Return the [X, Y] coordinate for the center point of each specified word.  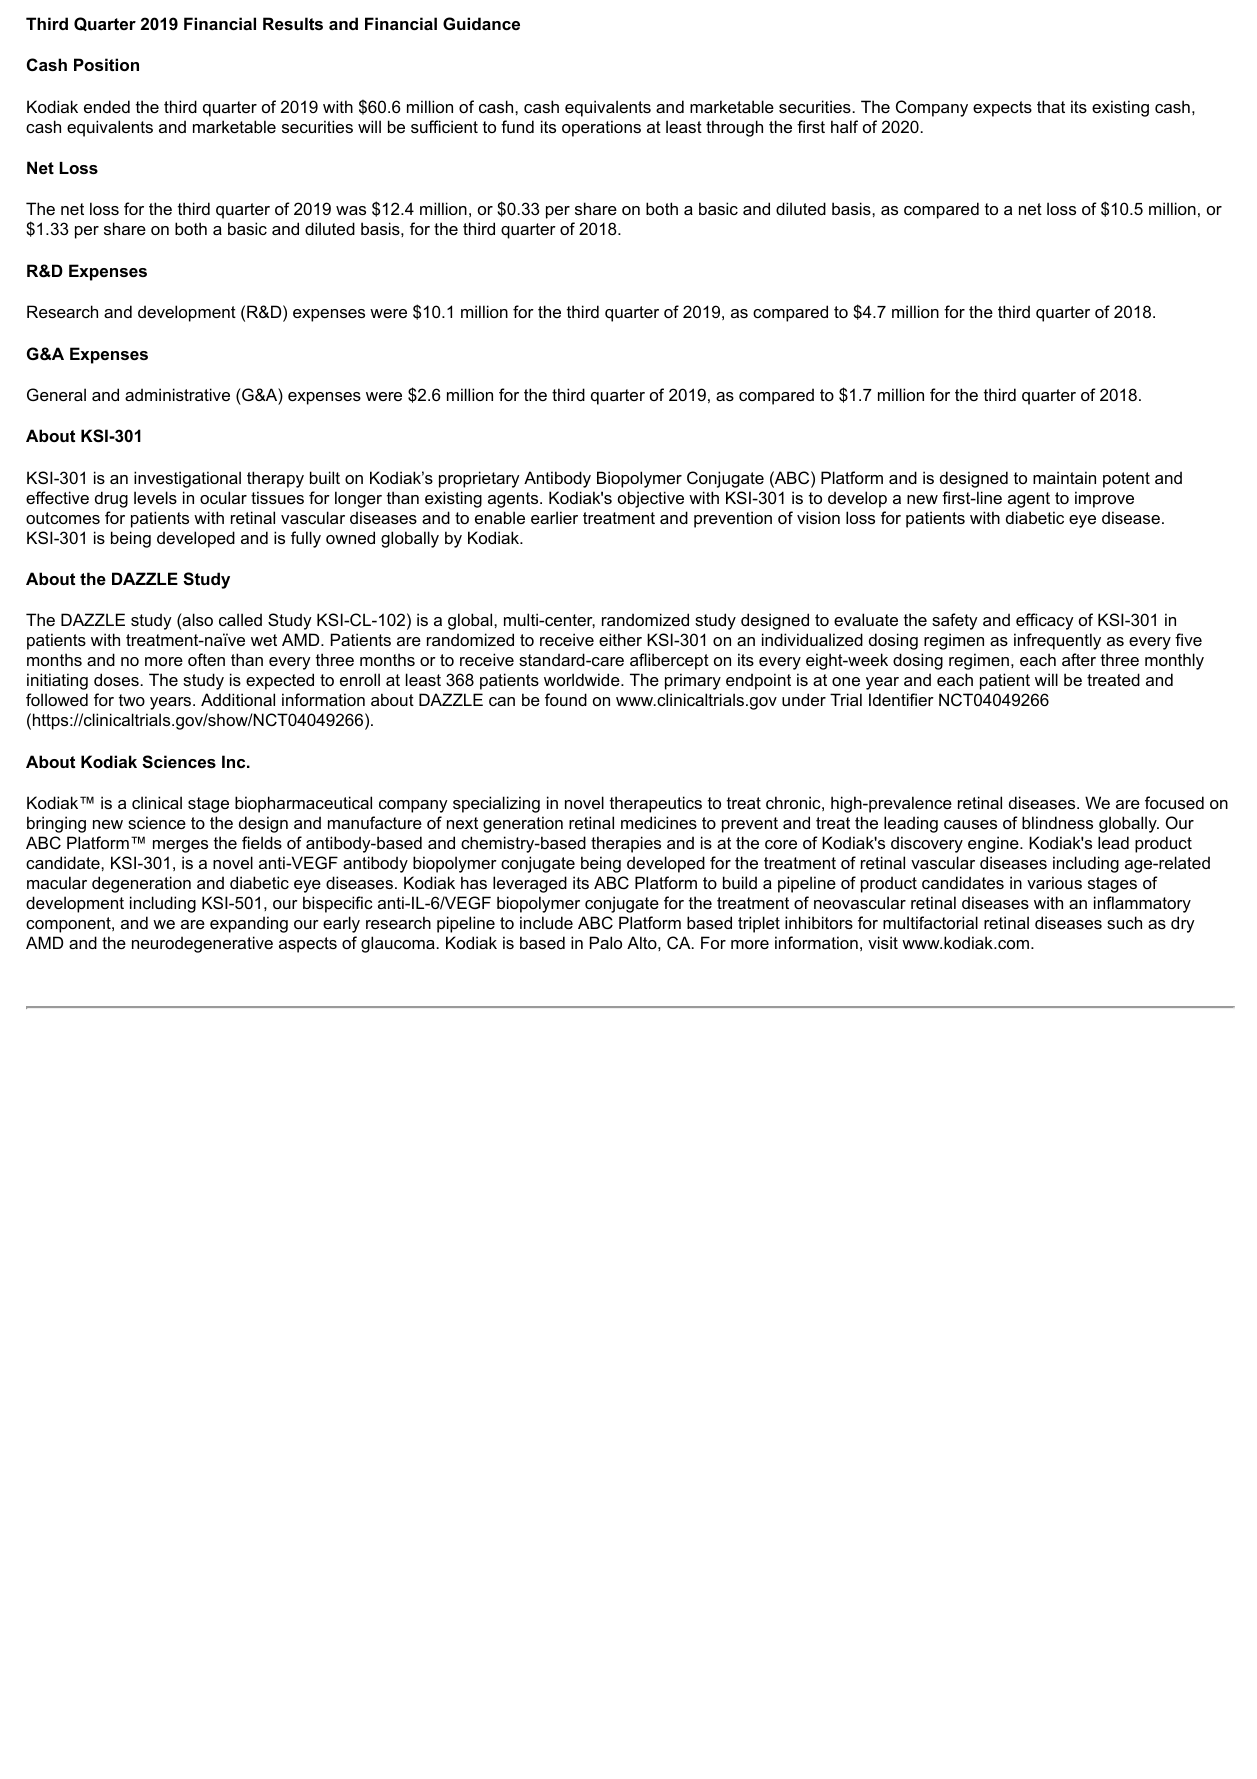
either [620, 639]
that [1051, 106]
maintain [1064, 477]
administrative [177, 394]
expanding [249, 924]
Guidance [481, 23]
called [240, 619]
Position [106, 64]
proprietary [479, 479]
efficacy [1045, 621]
